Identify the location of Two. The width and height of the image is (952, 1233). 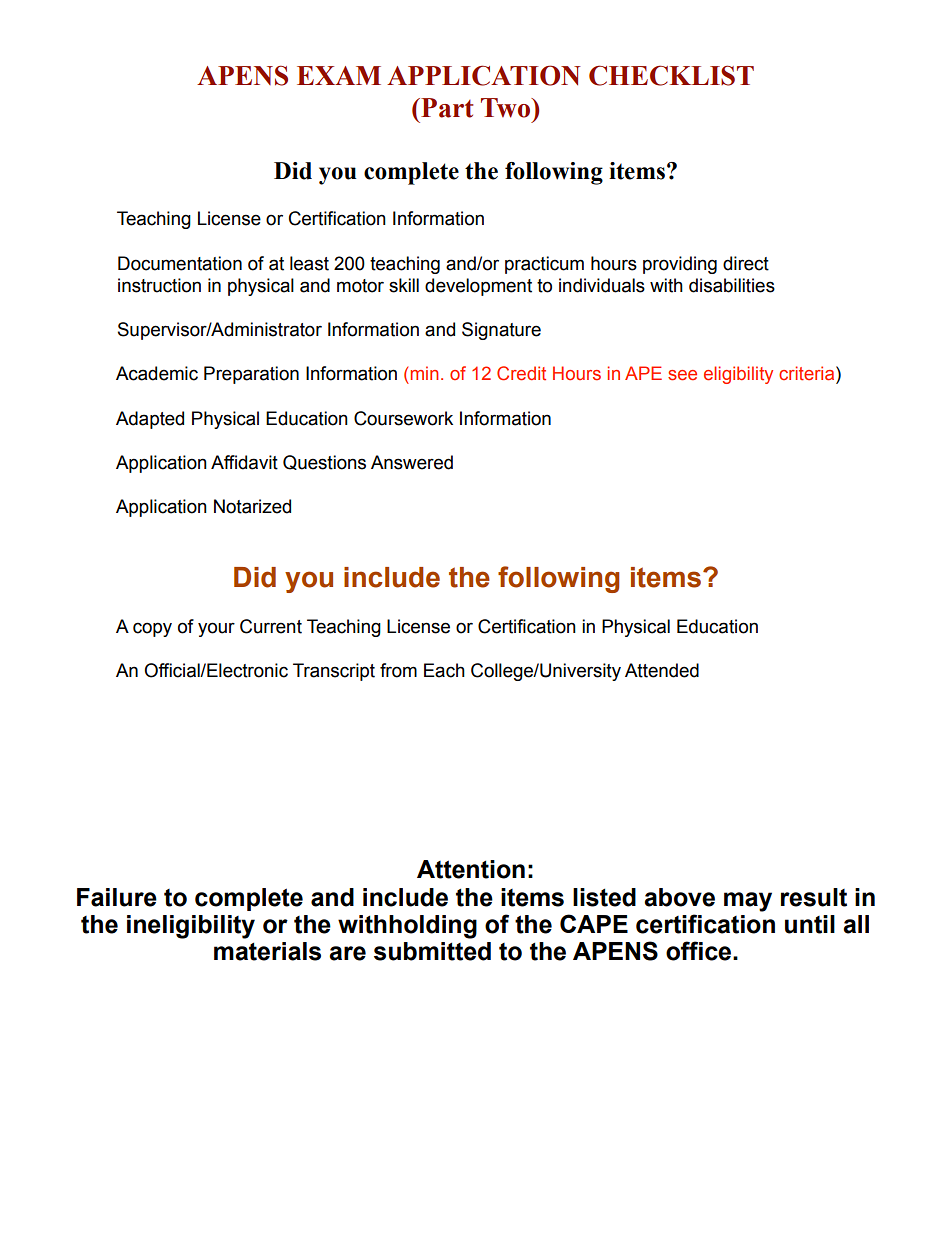
(507, 108).
